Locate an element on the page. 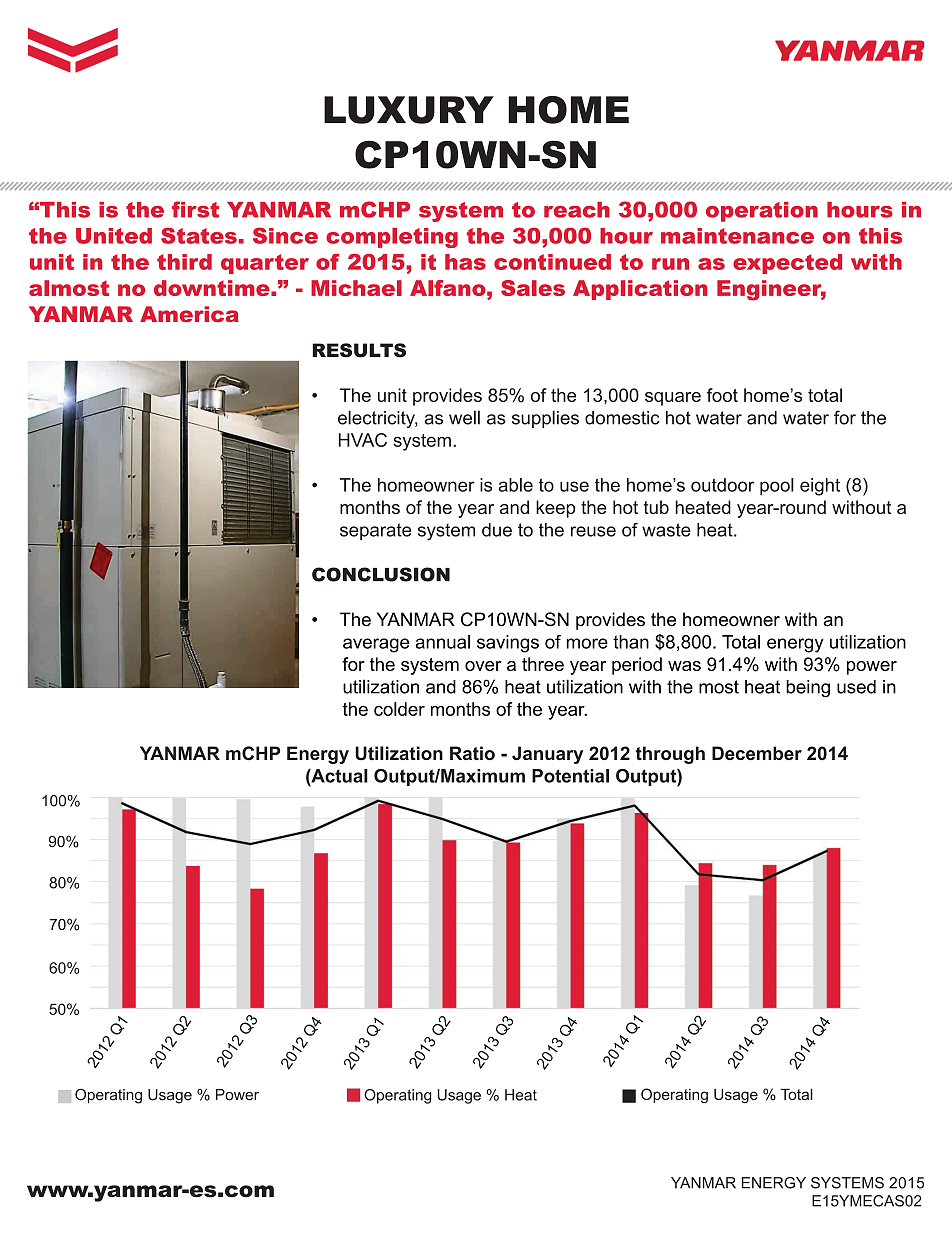 The width and height of the document is (952, 1233). December is located at coordinates (757, 753).
